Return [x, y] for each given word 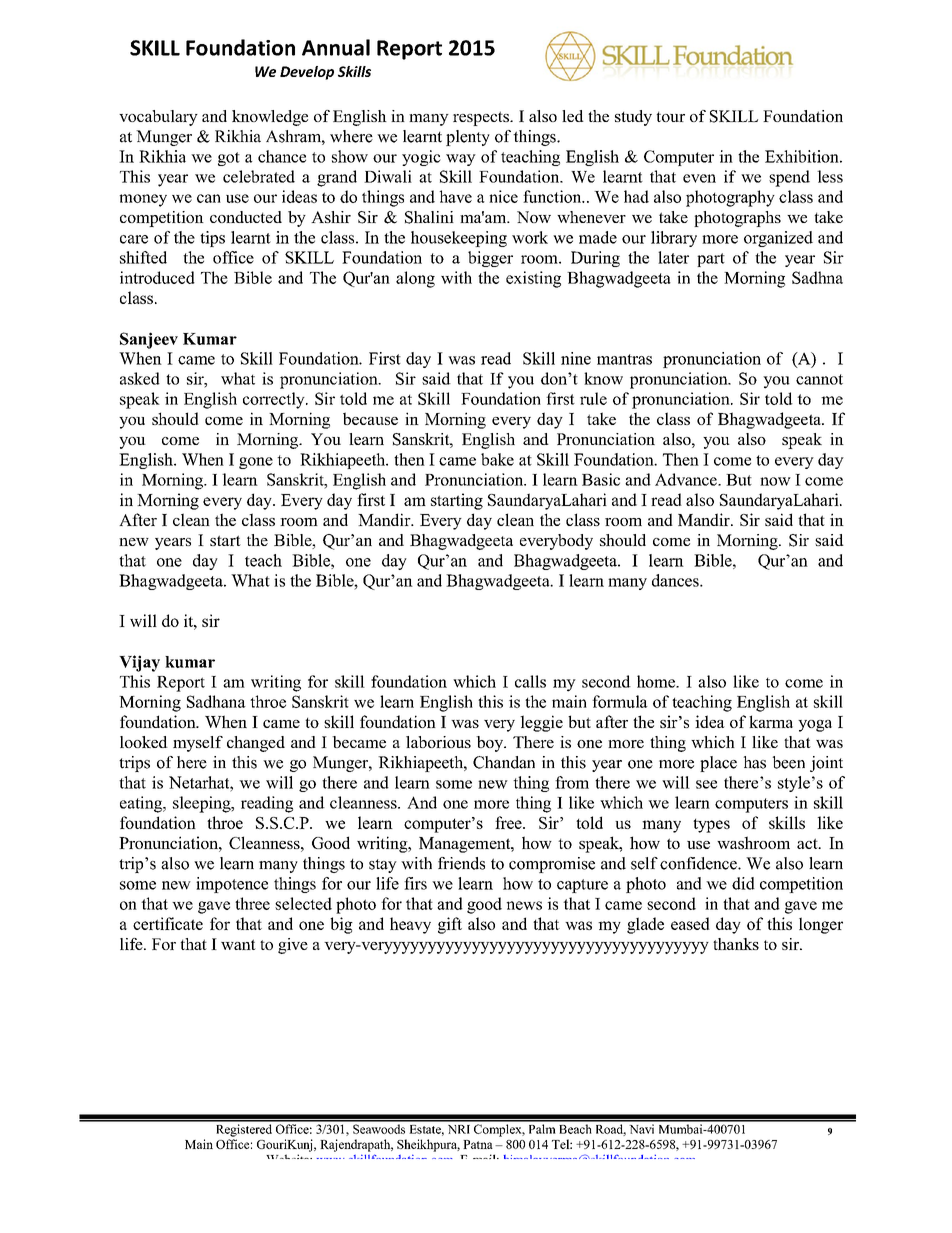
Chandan [504, 762]
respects [482, 118]
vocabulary [158, 118]
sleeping [203, 804]
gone [256, 463]
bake [497, 459]
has [755, 762]
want [238, 944]
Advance [687, 479]
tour [671, 116]
